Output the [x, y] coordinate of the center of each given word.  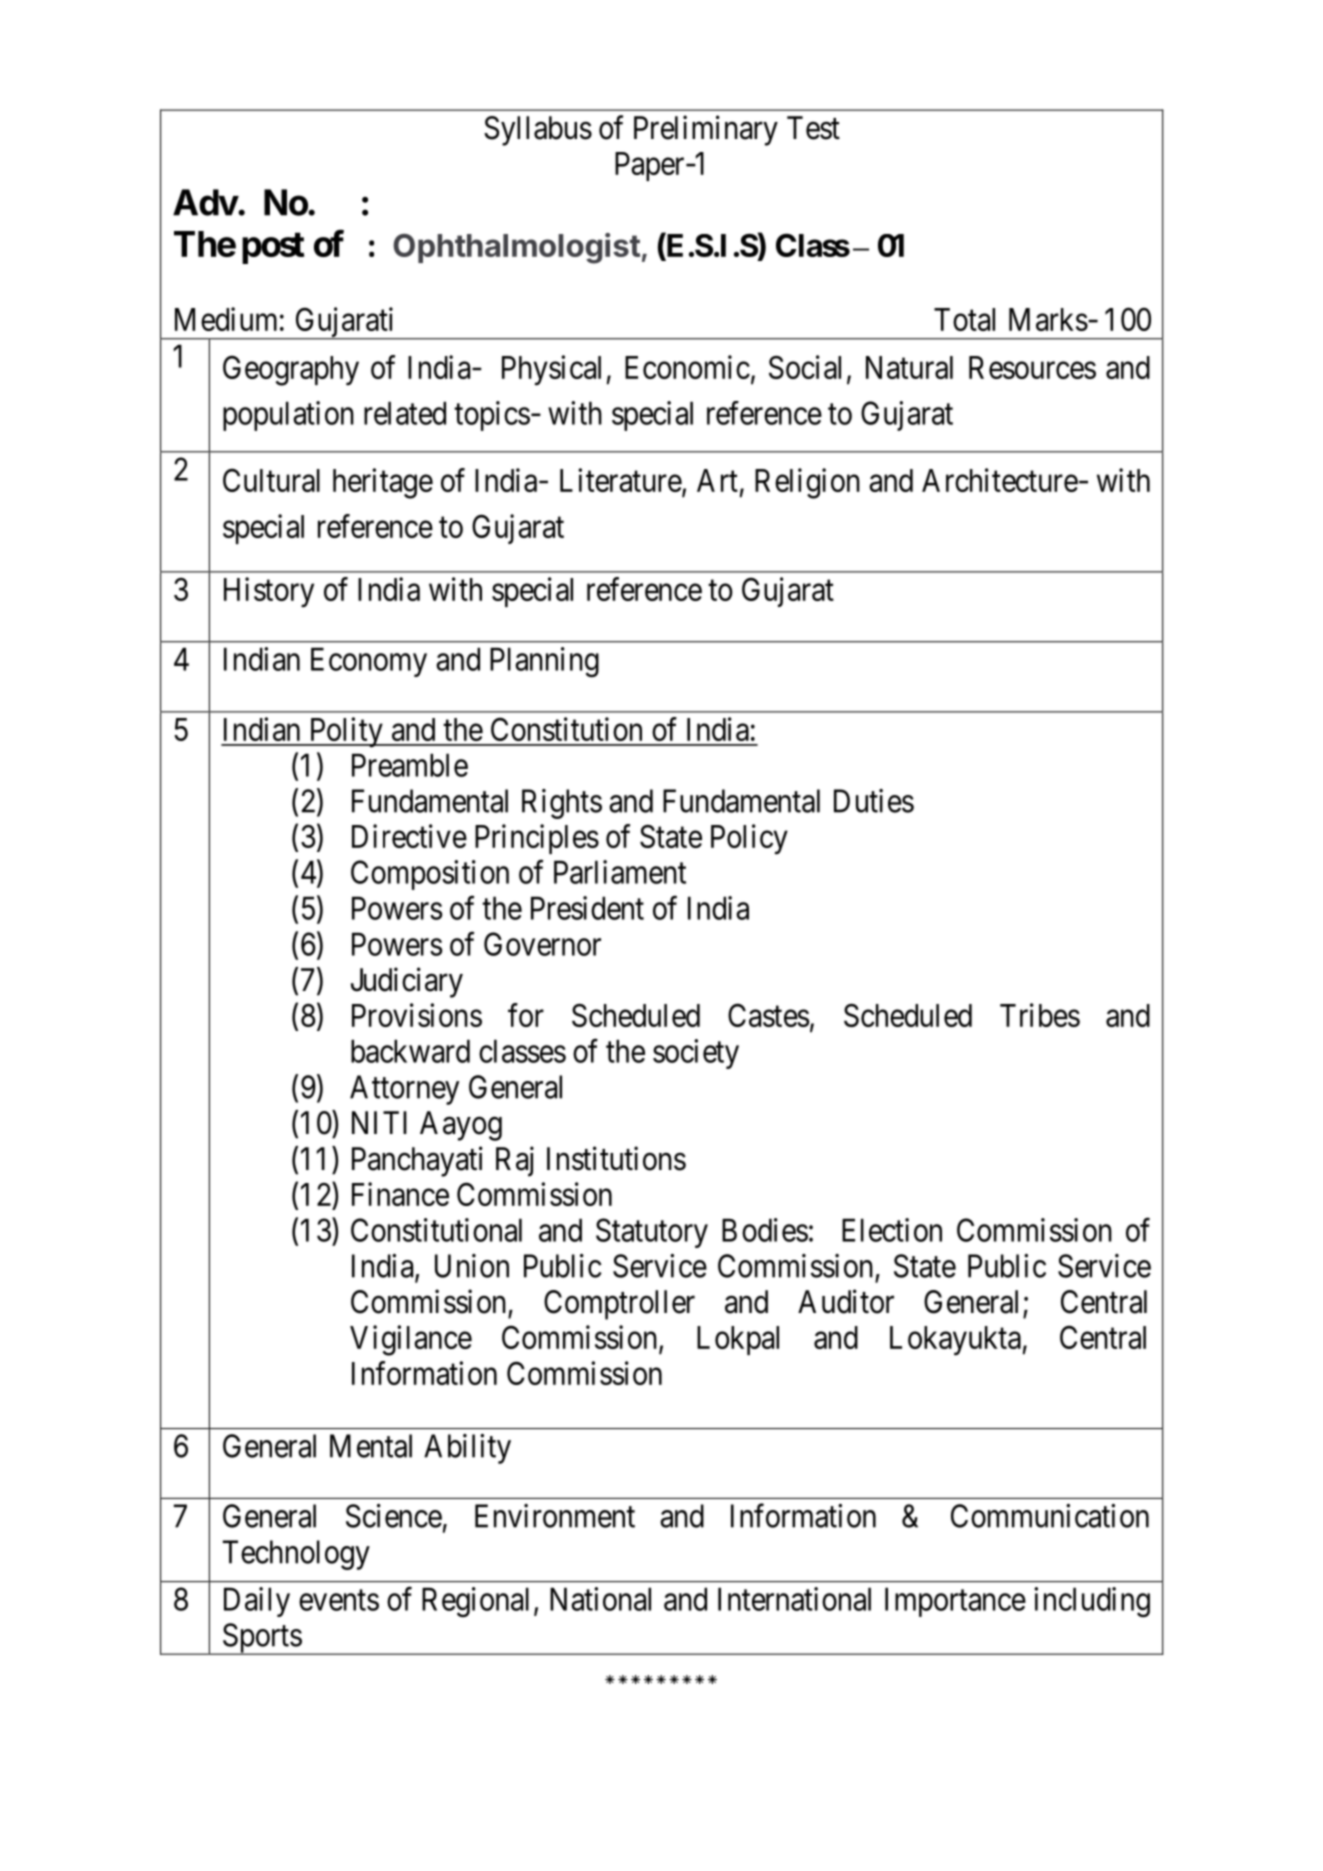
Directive [409, 836]
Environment [555, 1516]
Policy [749, 839]
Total [964, 319]
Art [717, 480]
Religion [807, 483]
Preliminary [706, 130]
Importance [955, 1602]
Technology [296, 1555]
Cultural [271, 480]
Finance [400, 1194]
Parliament [620, 872]
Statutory [652, 1233]
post [273, 248]
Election [892, 1230]
